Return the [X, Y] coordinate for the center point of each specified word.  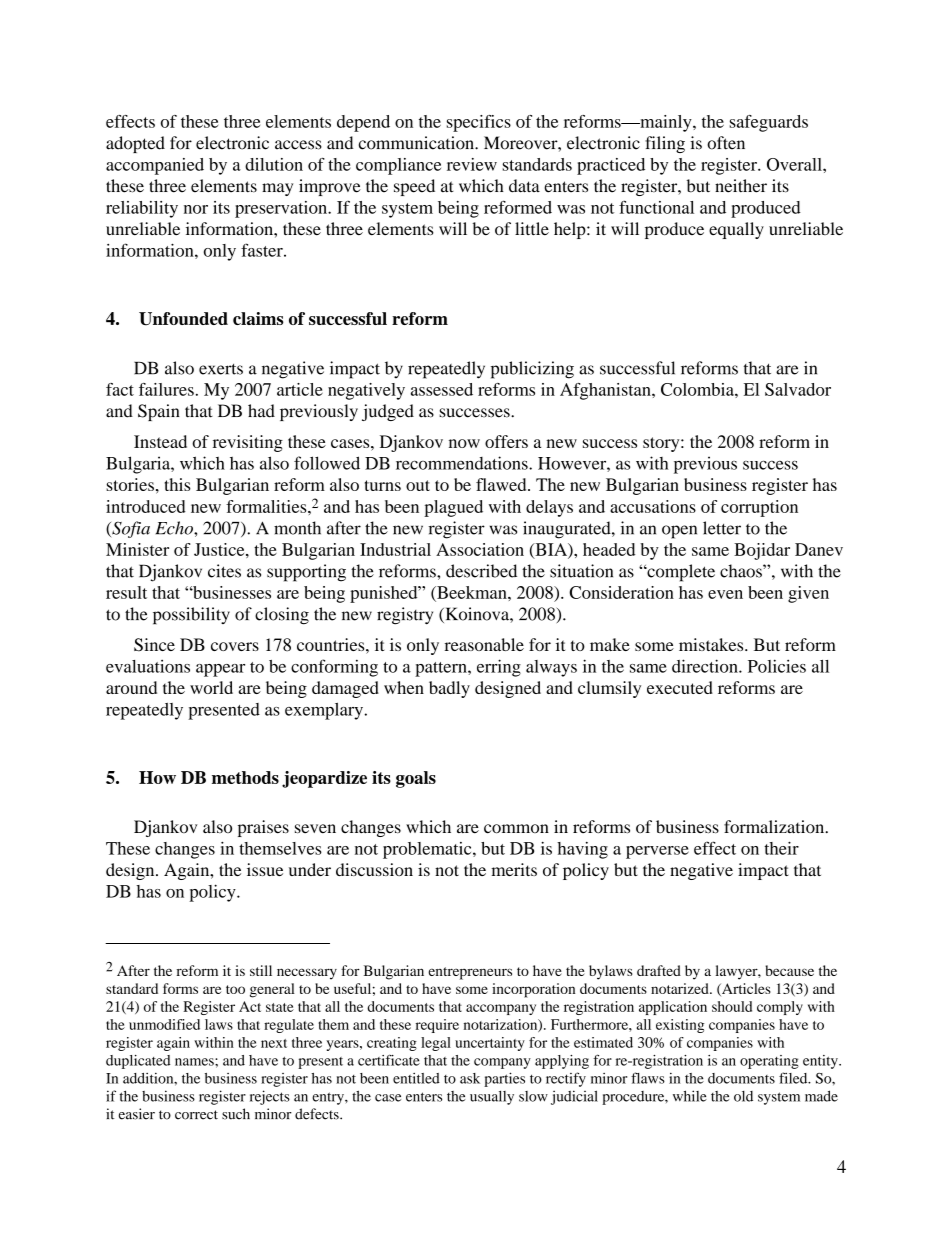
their [781, 848]
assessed [442, 389]
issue [265, 869]
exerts [221, 369]
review [472, 164]
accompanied [155, 166]
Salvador [798, 389]
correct [196, 1115]
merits [514, 869]
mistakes [712, 644]
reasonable [484, 644]
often [726, 143]
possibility [191, 616]
